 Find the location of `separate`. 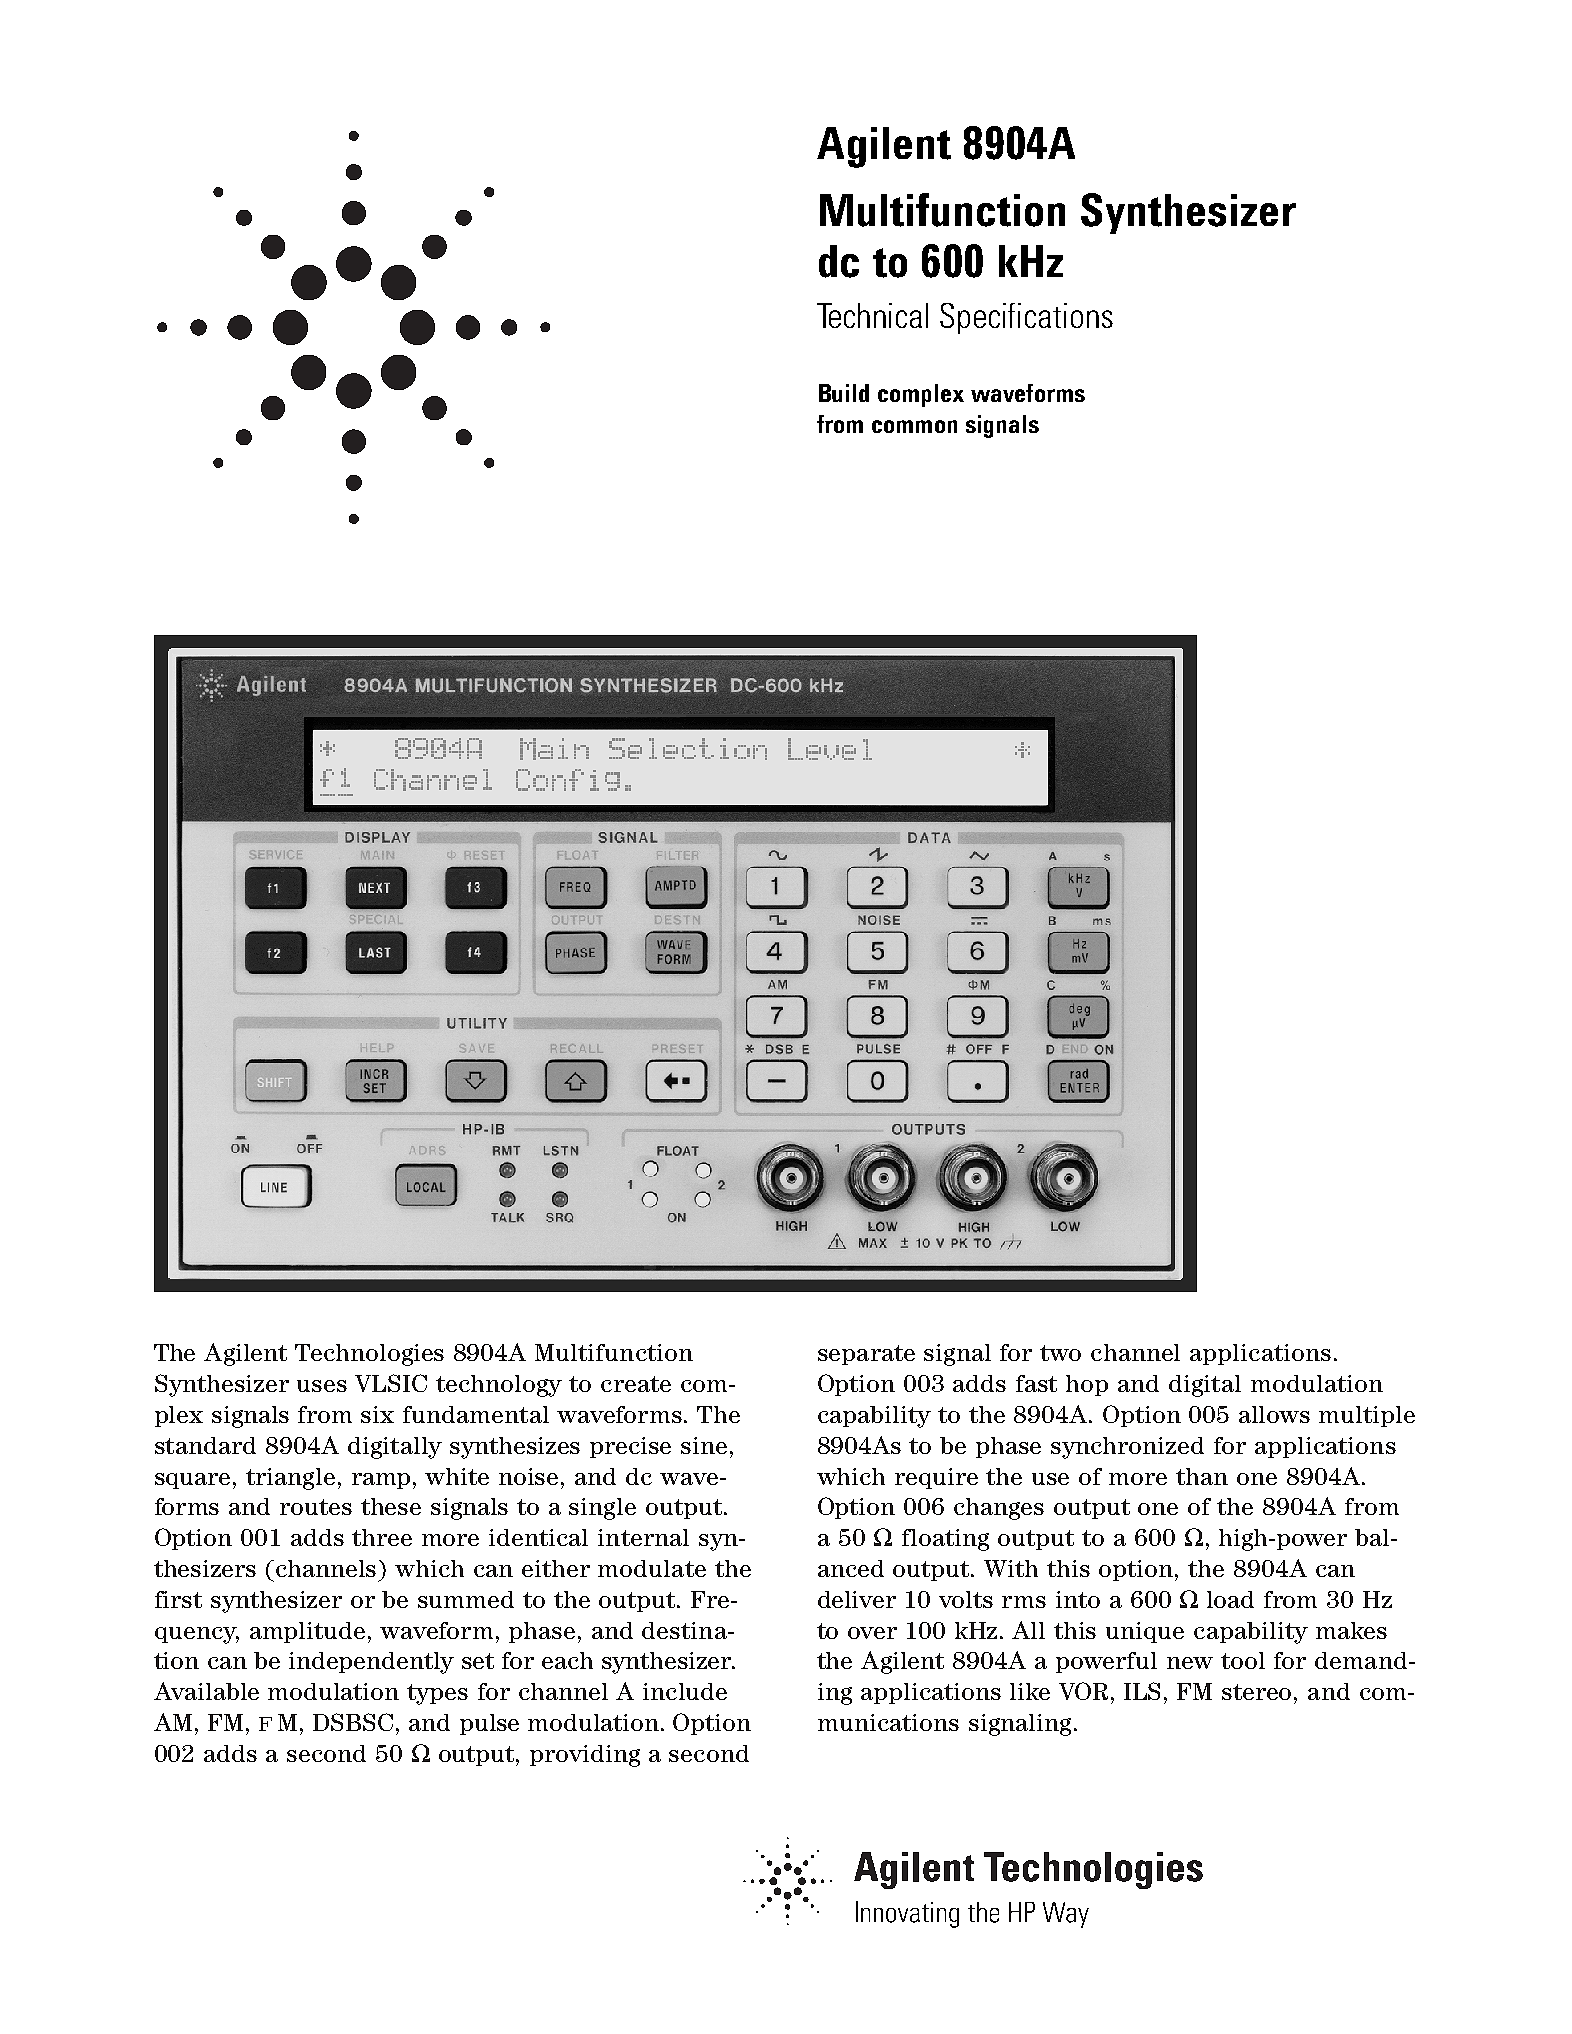

separate is located at coordinates (866, 1355).
